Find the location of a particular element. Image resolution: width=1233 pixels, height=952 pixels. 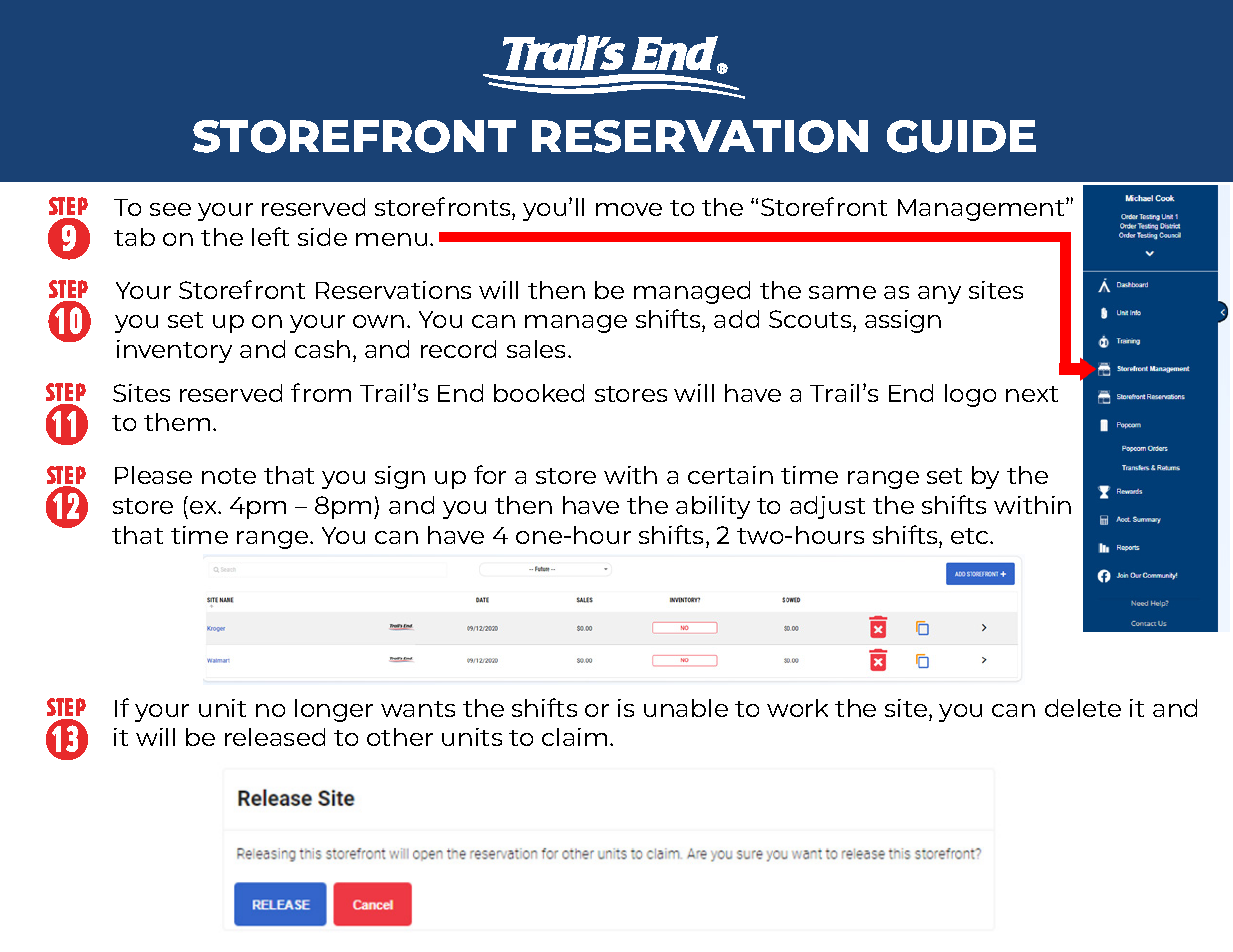

delete is located at coordinates (1083, 708).
